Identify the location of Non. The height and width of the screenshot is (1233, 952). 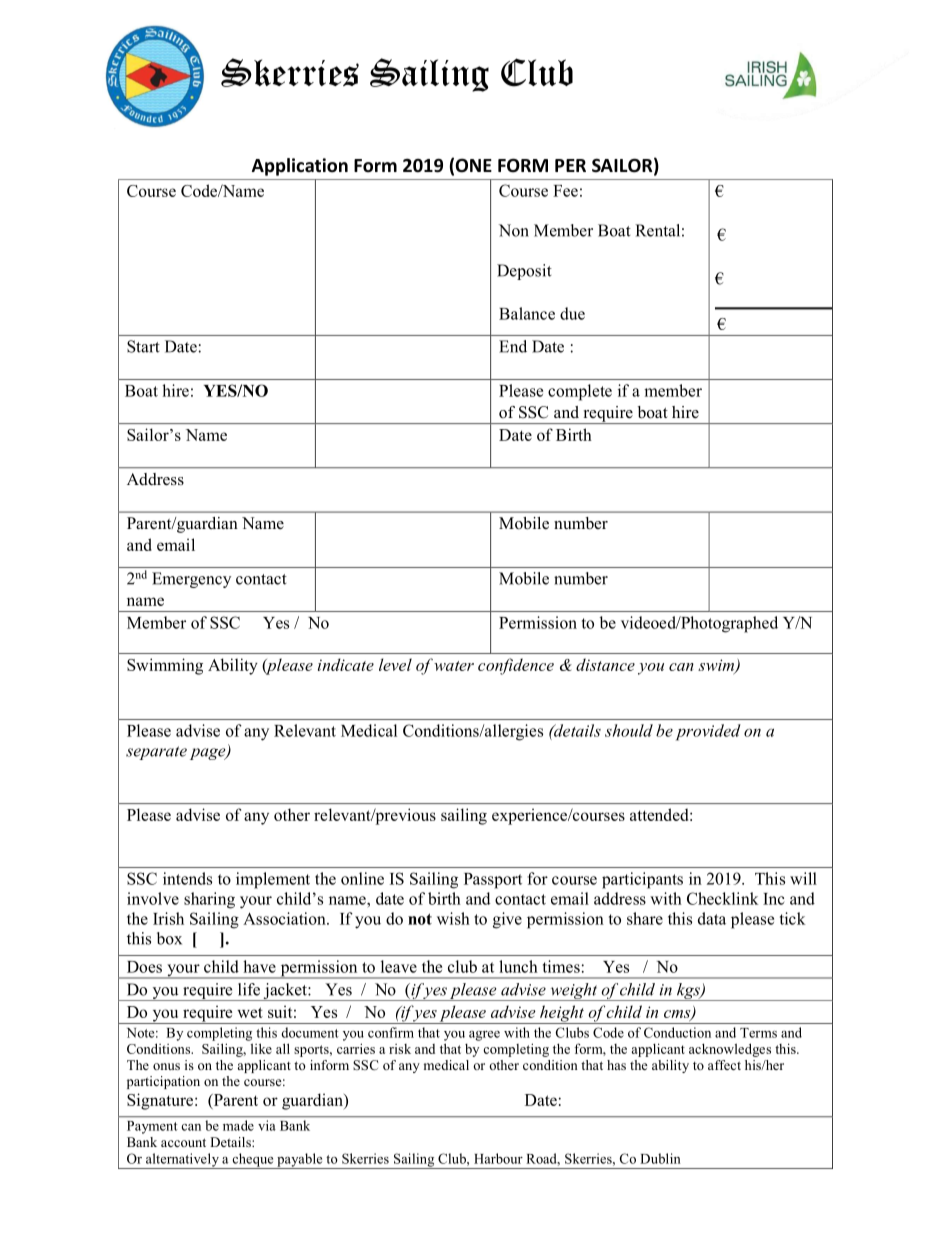
(514, 230).
